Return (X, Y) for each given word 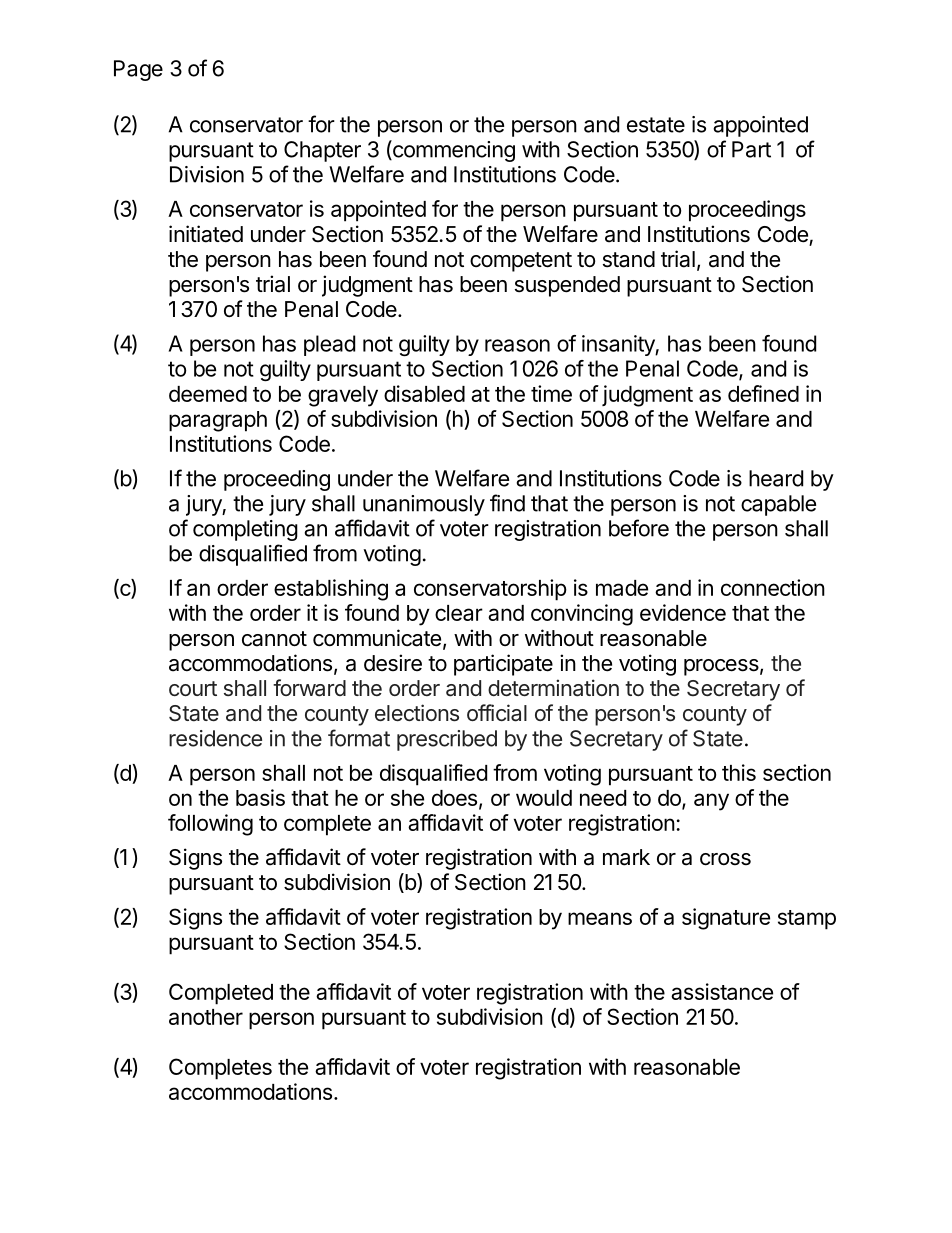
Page (138, 70)
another (206, 1017)
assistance (722, 991)
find (507, 503)
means (600, 918)
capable (778, 505)
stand (629, 259)
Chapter (322, 151)
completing (245, 530)
